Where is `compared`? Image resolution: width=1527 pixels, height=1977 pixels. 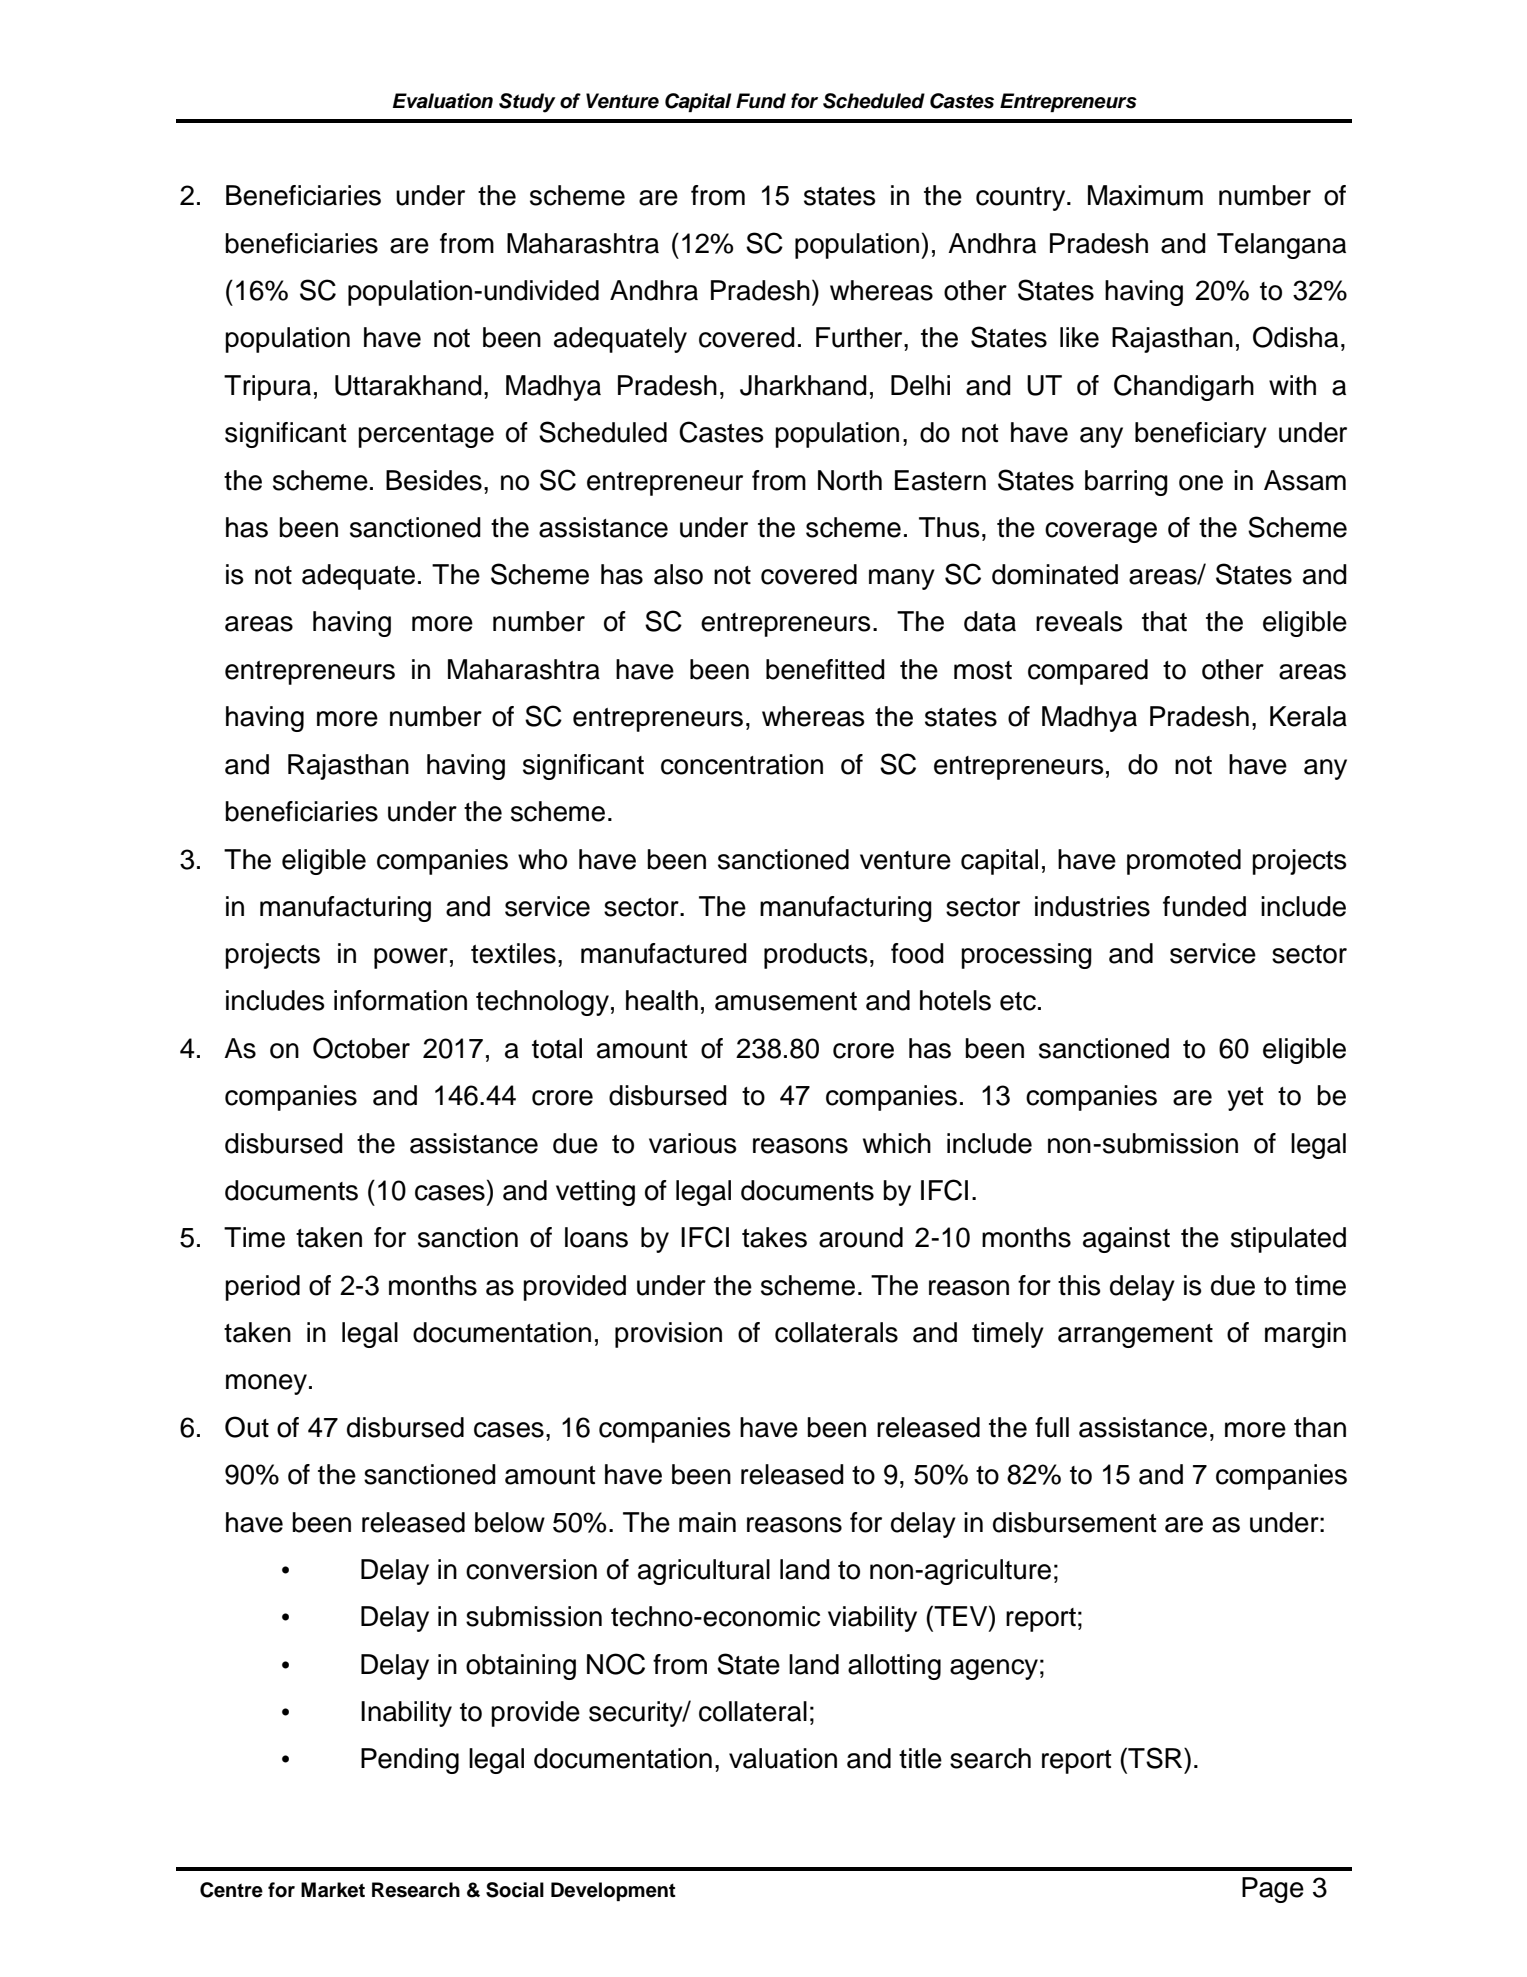 compared is located at coordinates (1088, 672).
